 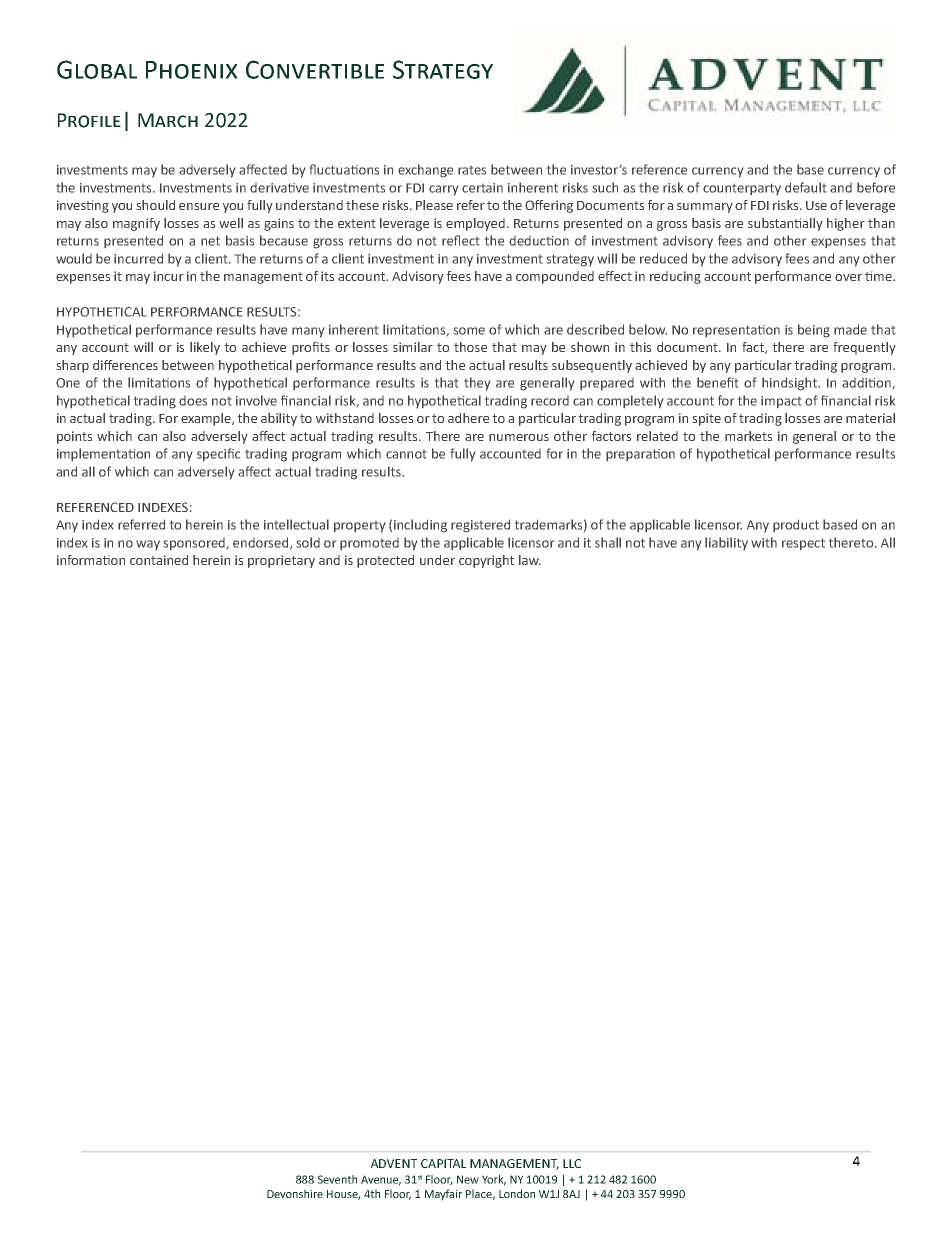 What do you see at coordinates (803, 544) in the screenshot?
I see `respect` at bounding box center [803, 544].
